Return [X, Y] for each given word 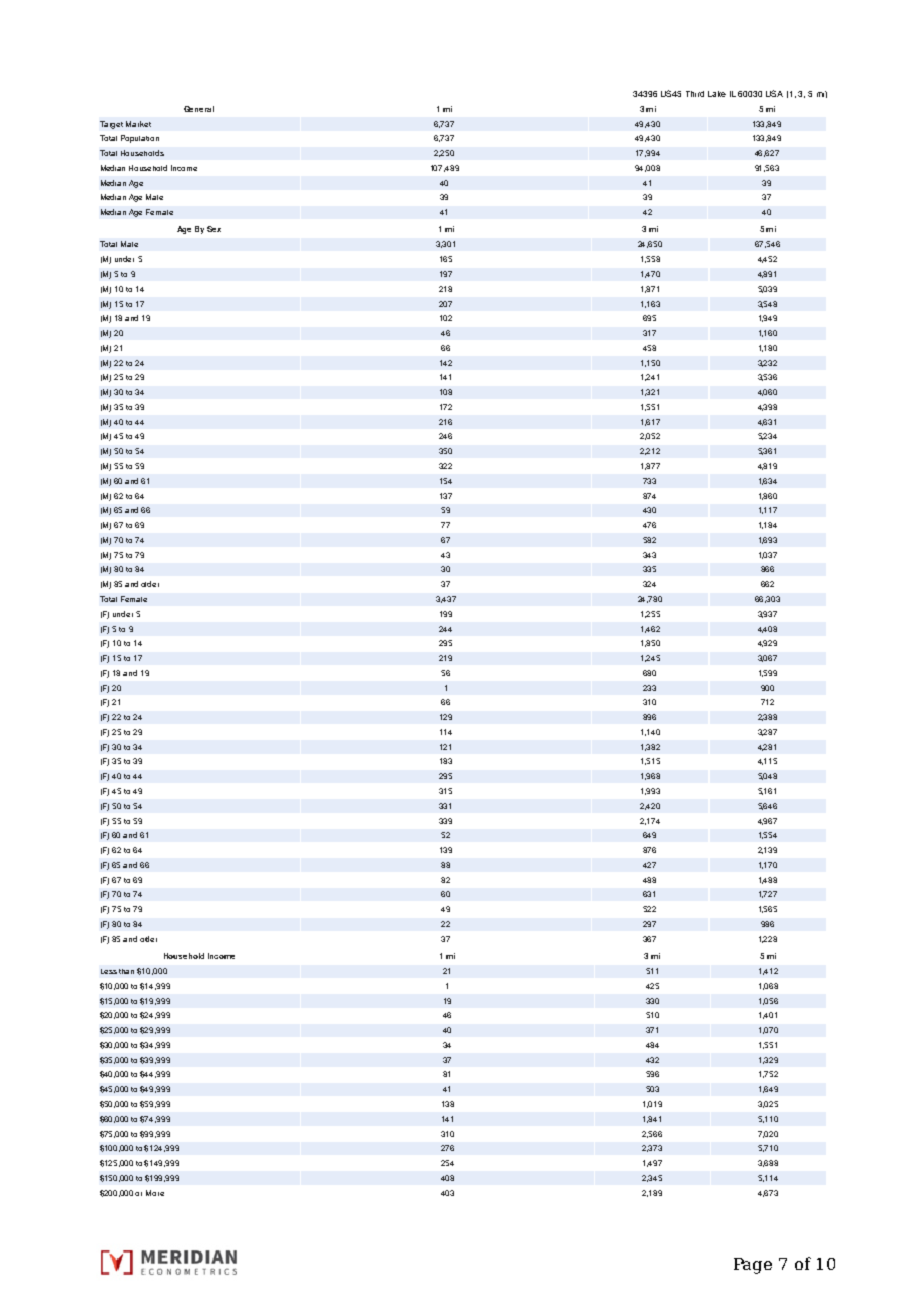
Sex [214, 229]
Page [753, 1266]
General [199, 109]
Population [140, 139]
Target [111, 125]
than [126, 971]
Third [695, 94]
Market [138, 124]
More [155, 1193]
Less [109, 971]
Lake [717, 94]
